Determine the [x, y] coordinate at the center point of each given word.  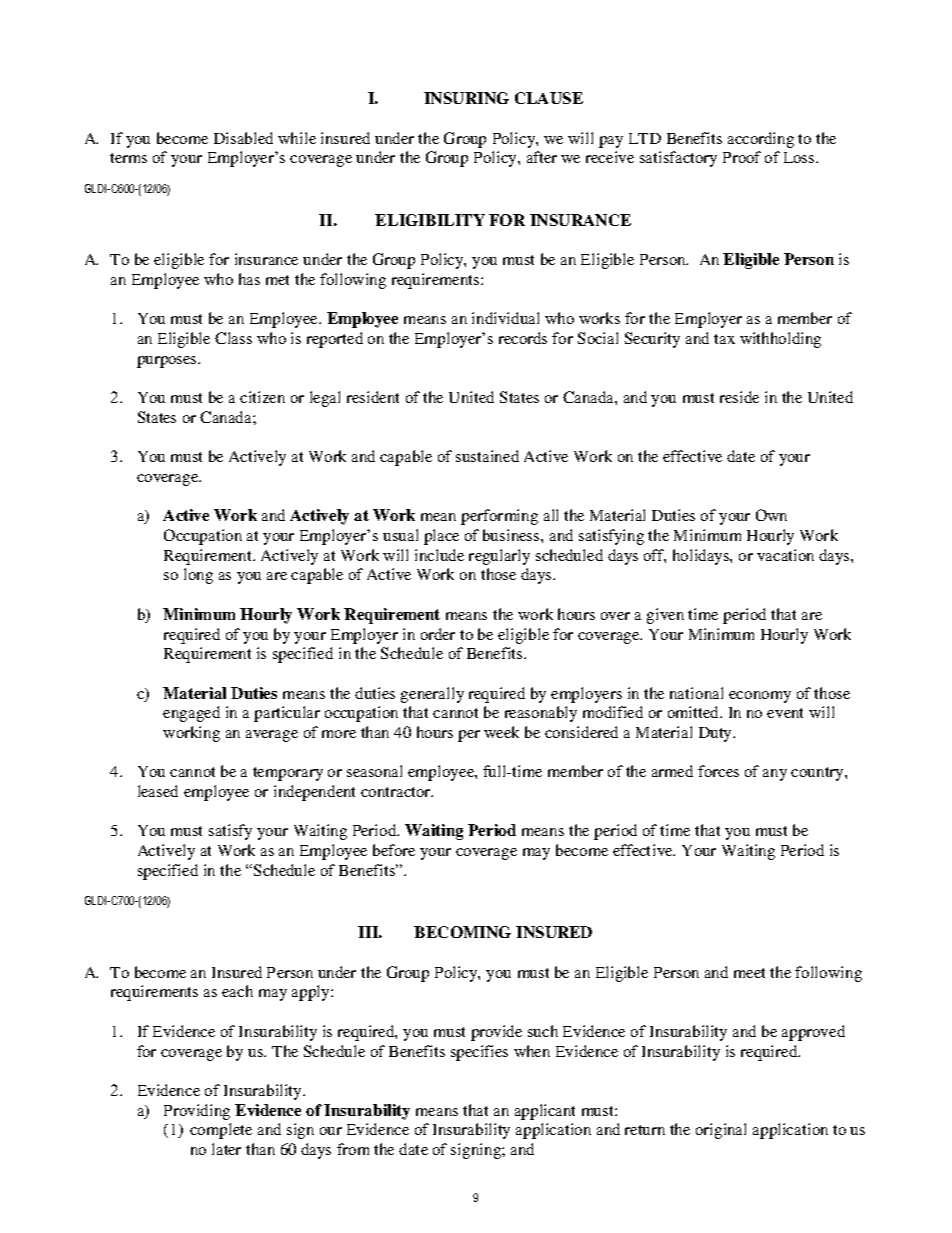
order [438, 634]
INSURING [466, 98]
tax [724, 339]
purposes [168, 362]
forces [718, 771]
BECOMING [462, 932]
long [198, 576]
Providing [197, 1112]
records [523, 338]
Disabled [243, 138]
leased [158, 791]
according [761, 140]
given [665, 616]
